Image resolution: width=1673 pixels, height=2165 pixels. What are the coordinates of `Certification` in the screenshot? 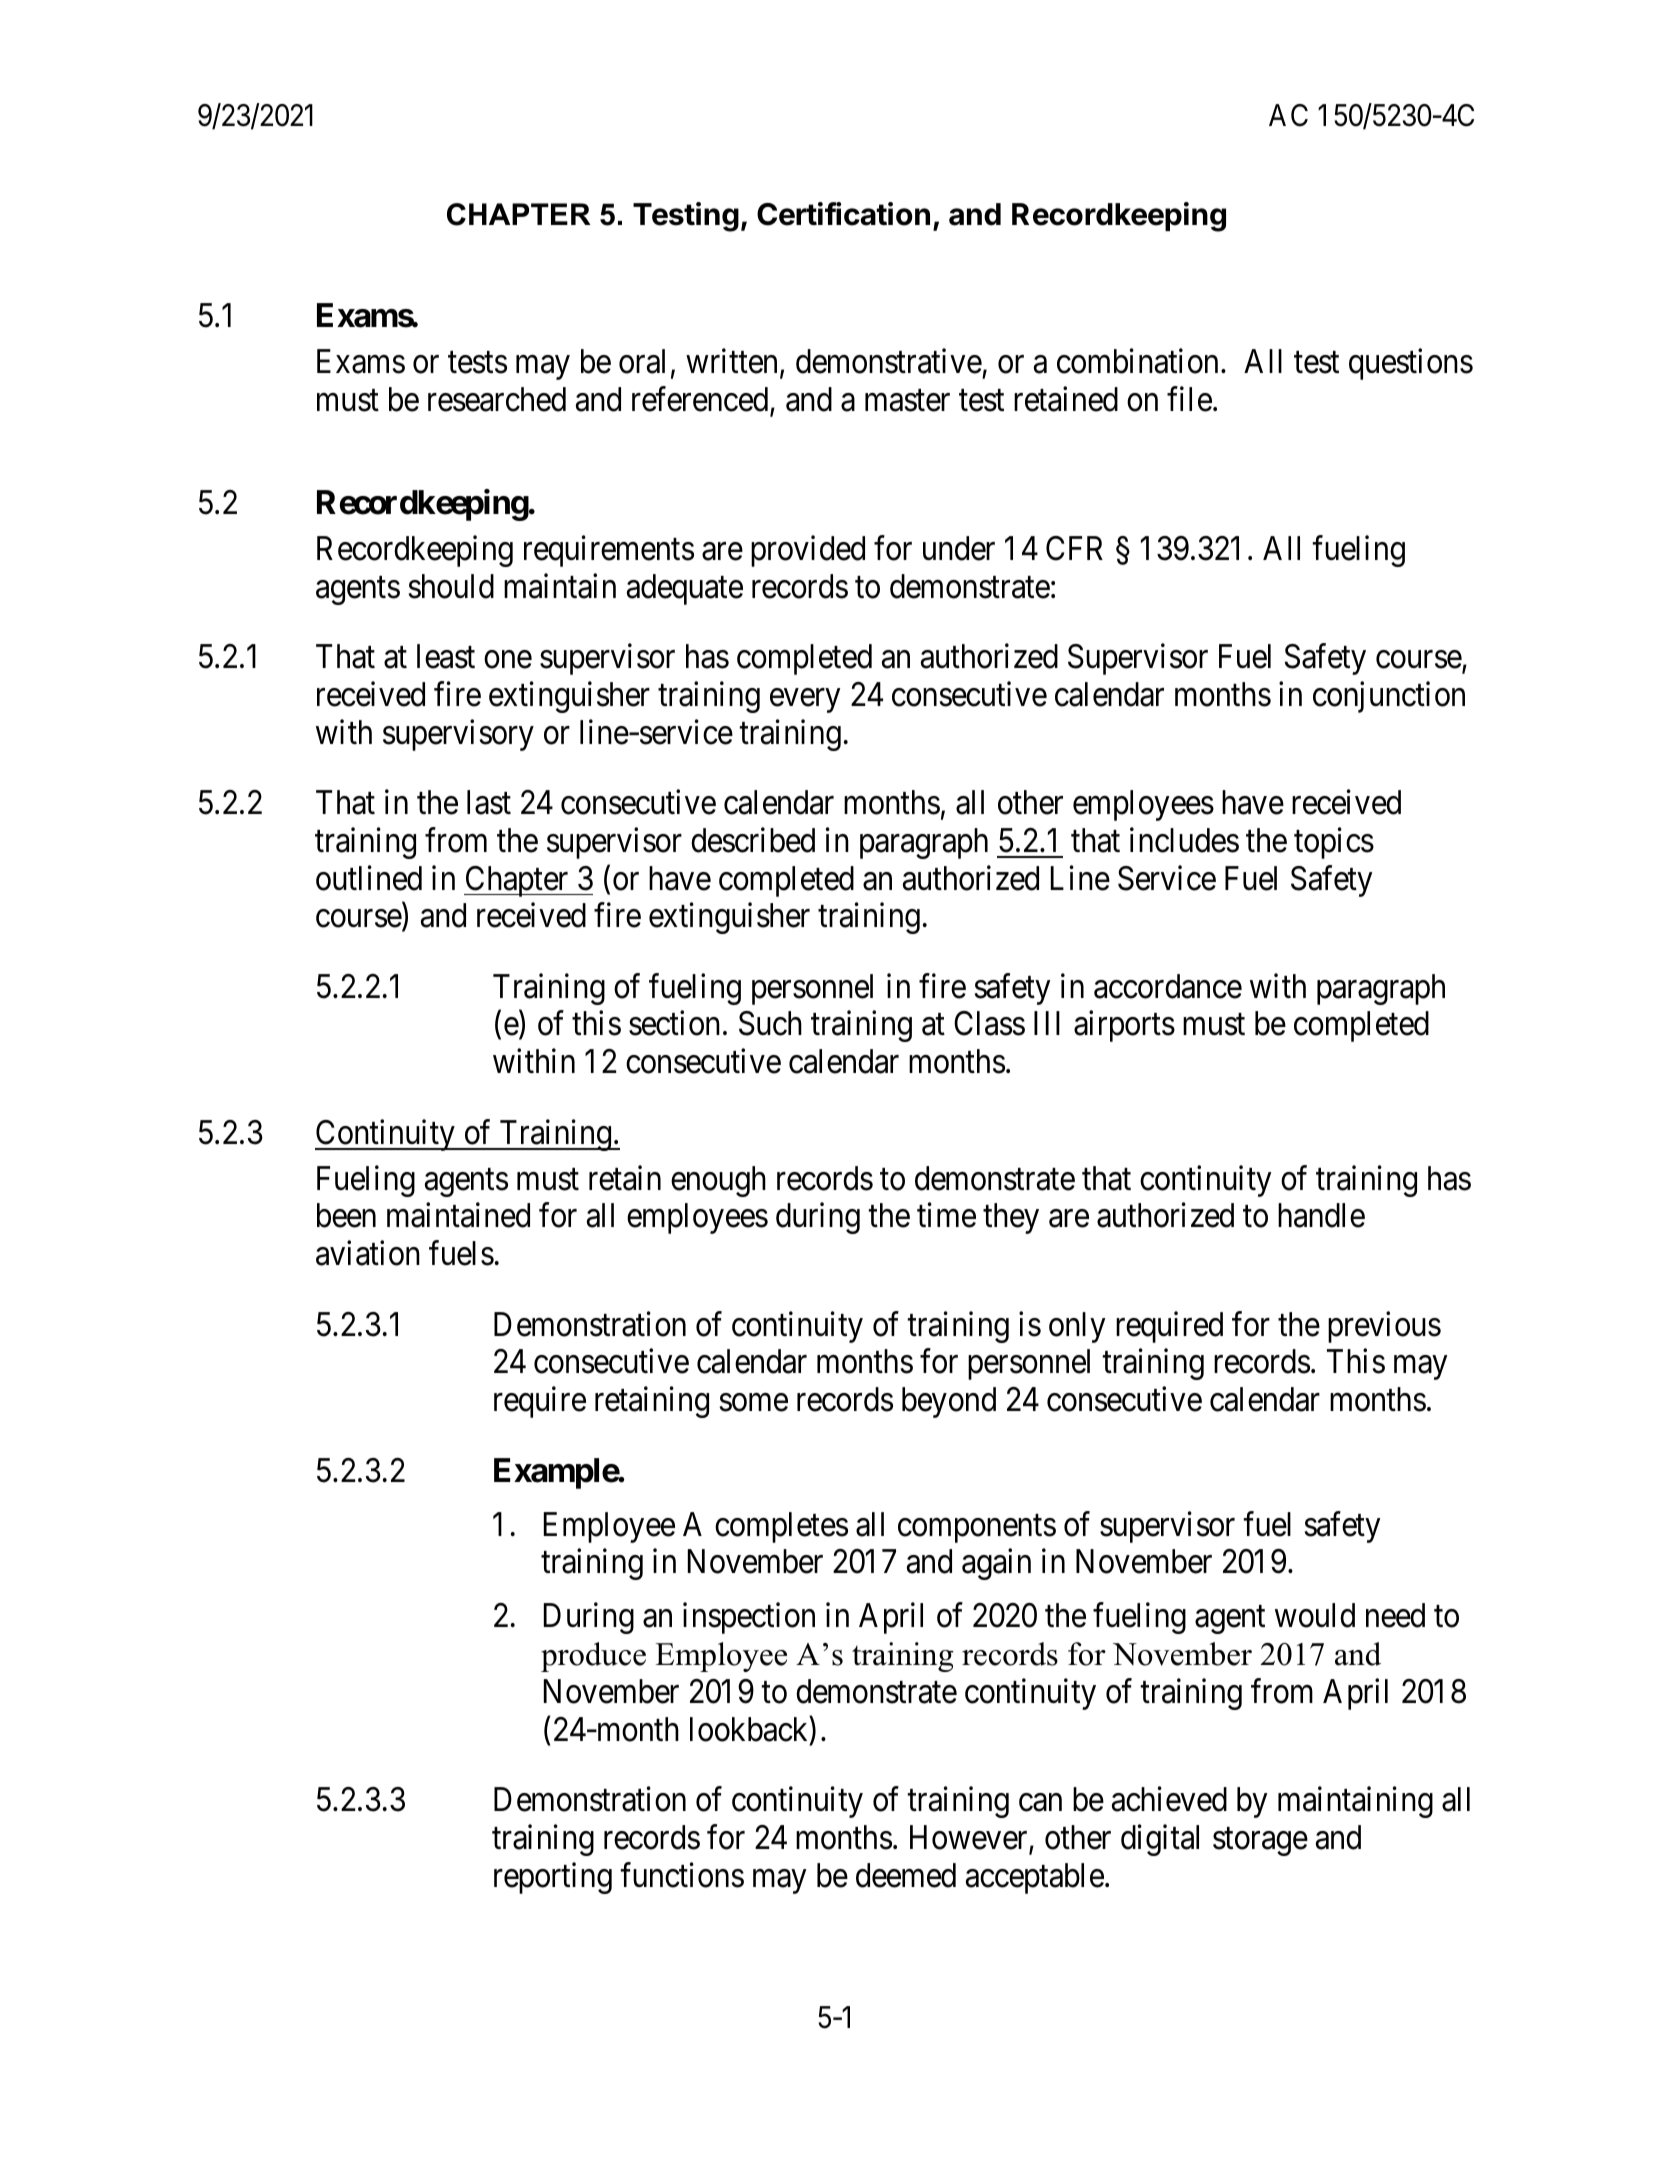 It's located at (843, 214).
